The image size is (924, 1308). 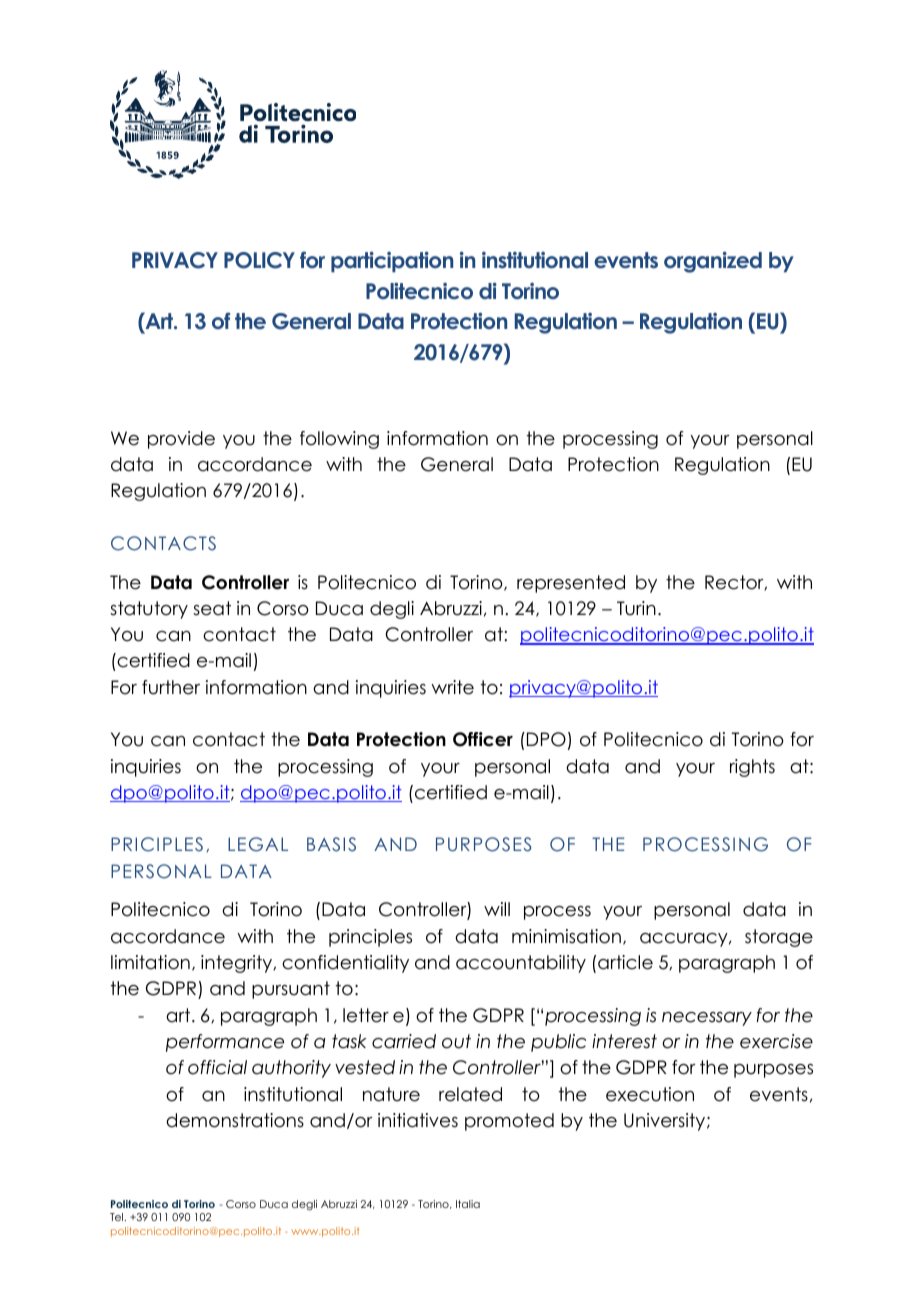 What do you see at coordinates (713, 262) in the screenshot?
I see `organized` at bounding box center [713, 262].
